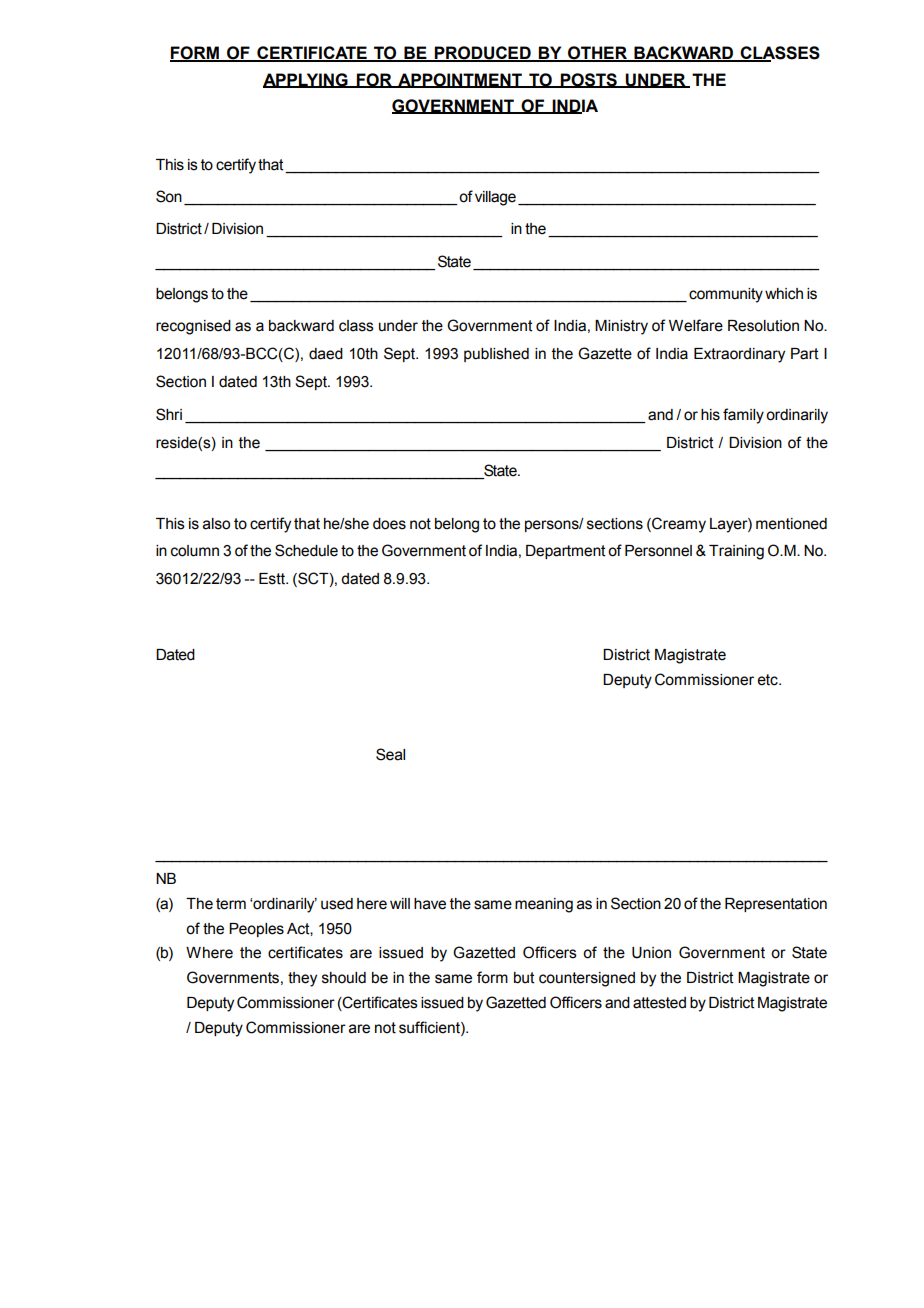 Image resolution: width=924 pixels, height=1308 pixels. What do you see at coordinates (769, 680) in the screenshot?
I see `etc` at bounding box center [769, 680].
